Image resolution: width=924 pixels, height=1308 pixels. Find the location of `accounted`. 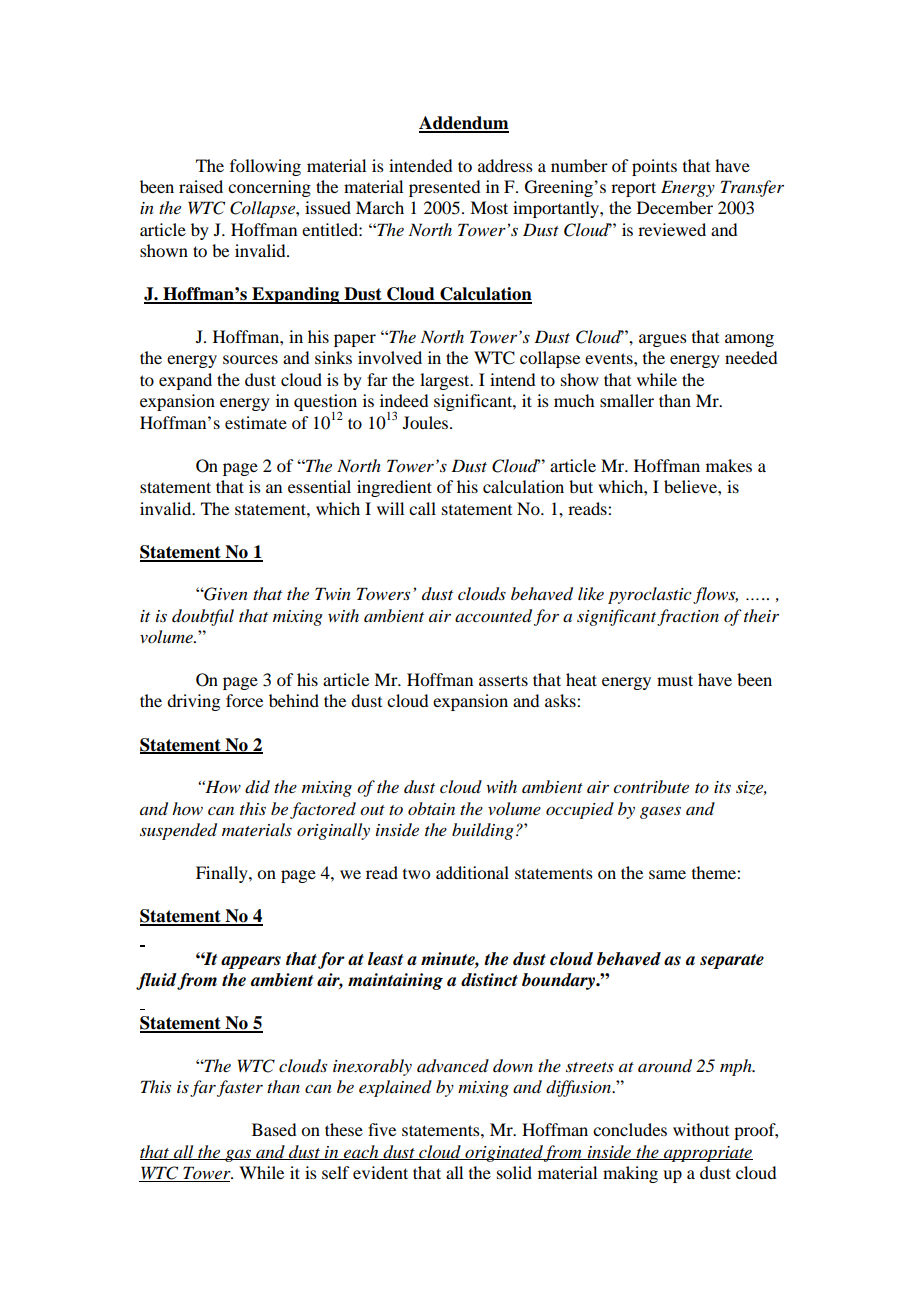

accounted is located at coordinates (493, 616).
